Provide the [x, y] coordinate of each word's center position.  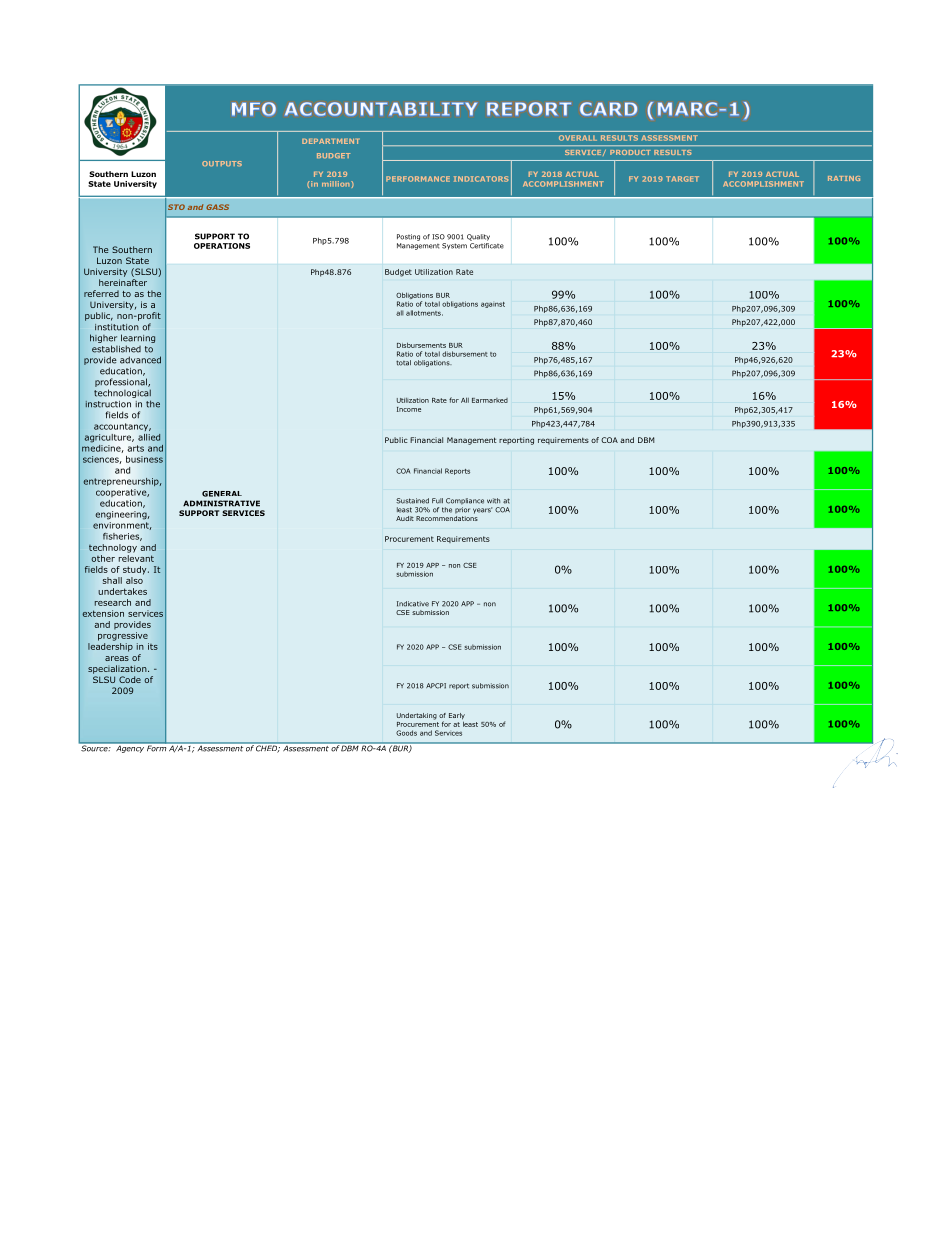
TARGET [682, 179]
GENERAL [222, 494]
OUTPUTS [222, 163]
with [493, 501]
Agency [131, 748]
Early [457, 717]
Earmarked [490, 400]
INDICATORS [481, 179]
